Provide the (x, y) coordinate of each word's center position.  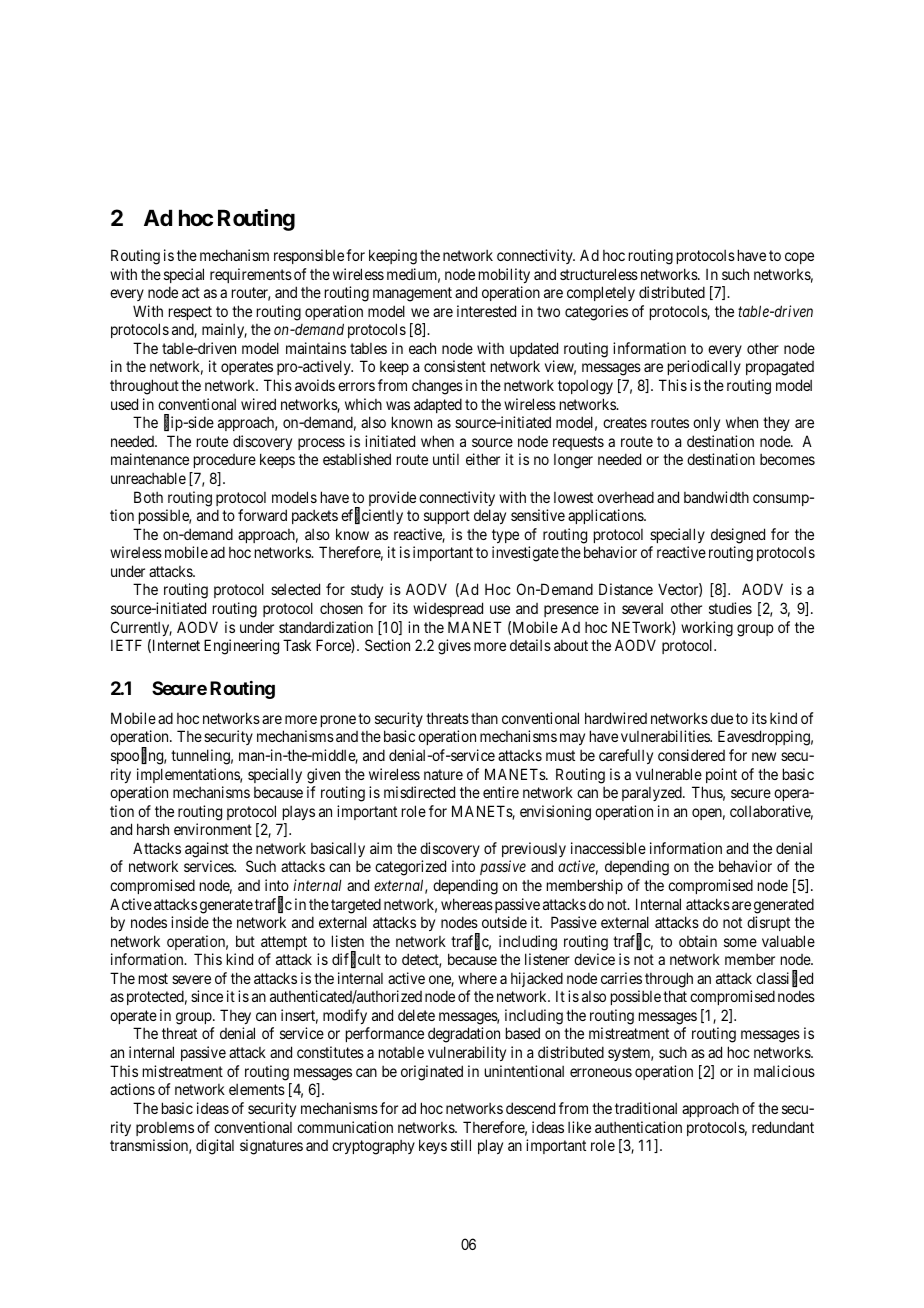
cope (799, 258)
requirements (251, 275)
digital (215, 1147)
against (207, 850)
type (505, 536)
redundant (783, 1127)
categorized (410, 868)
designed (738, 536)
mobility (504, 275)
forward (262, 515)
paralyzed (653, 793)
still (461, 1145)
